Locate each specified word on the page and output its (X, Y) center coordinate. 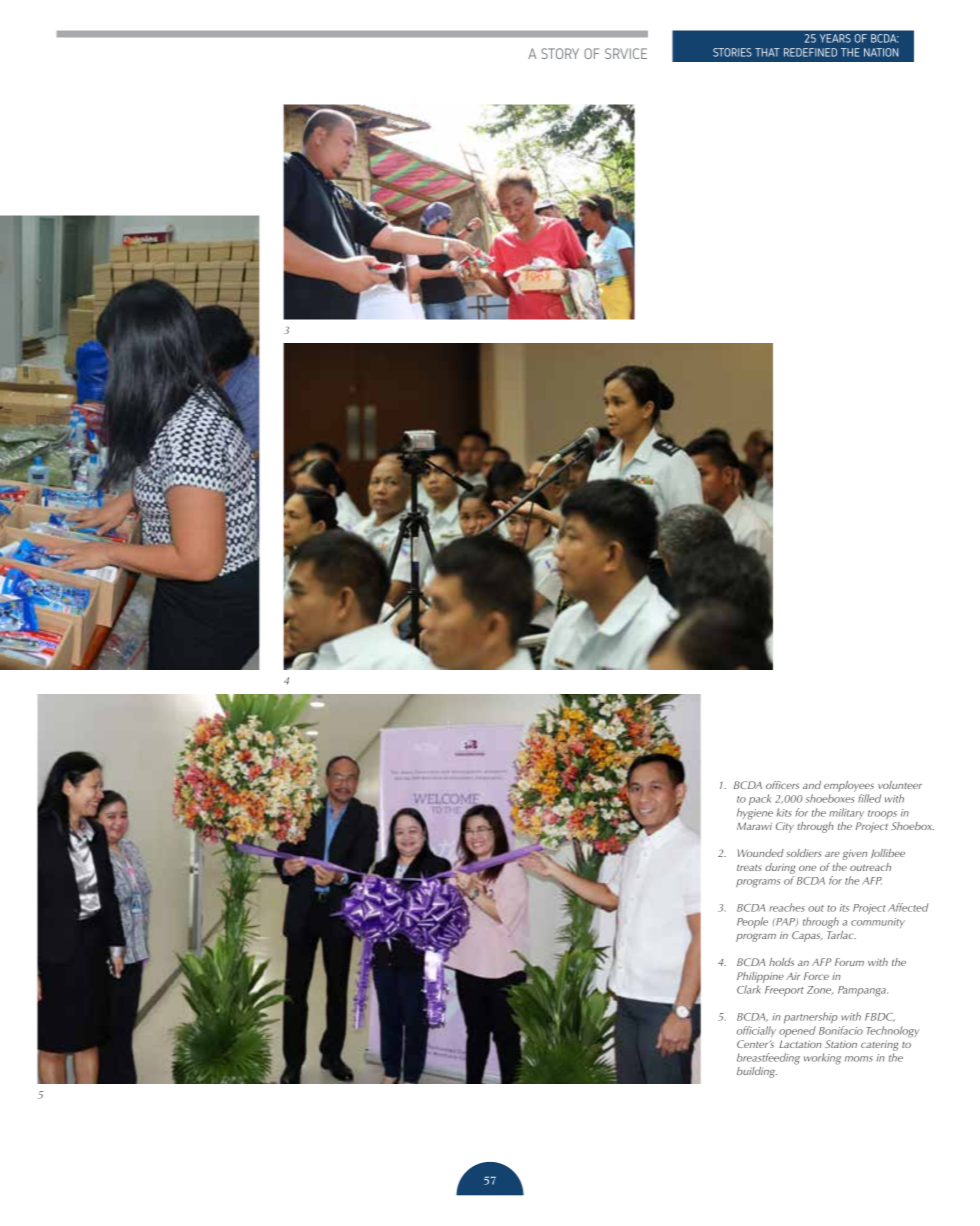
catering (879, 1047)
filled (869, 798)
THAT (767, 52)
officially (756, 1031)
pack (760, 799)
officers (782, 785)
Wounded (761, 853)
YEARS (835, 38)
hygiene (755, 814)
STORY (560, 53)
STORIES (732, 52)
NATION (881, 52)
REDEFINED (810, 52)
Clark (749, 989)
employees (849, 788)
